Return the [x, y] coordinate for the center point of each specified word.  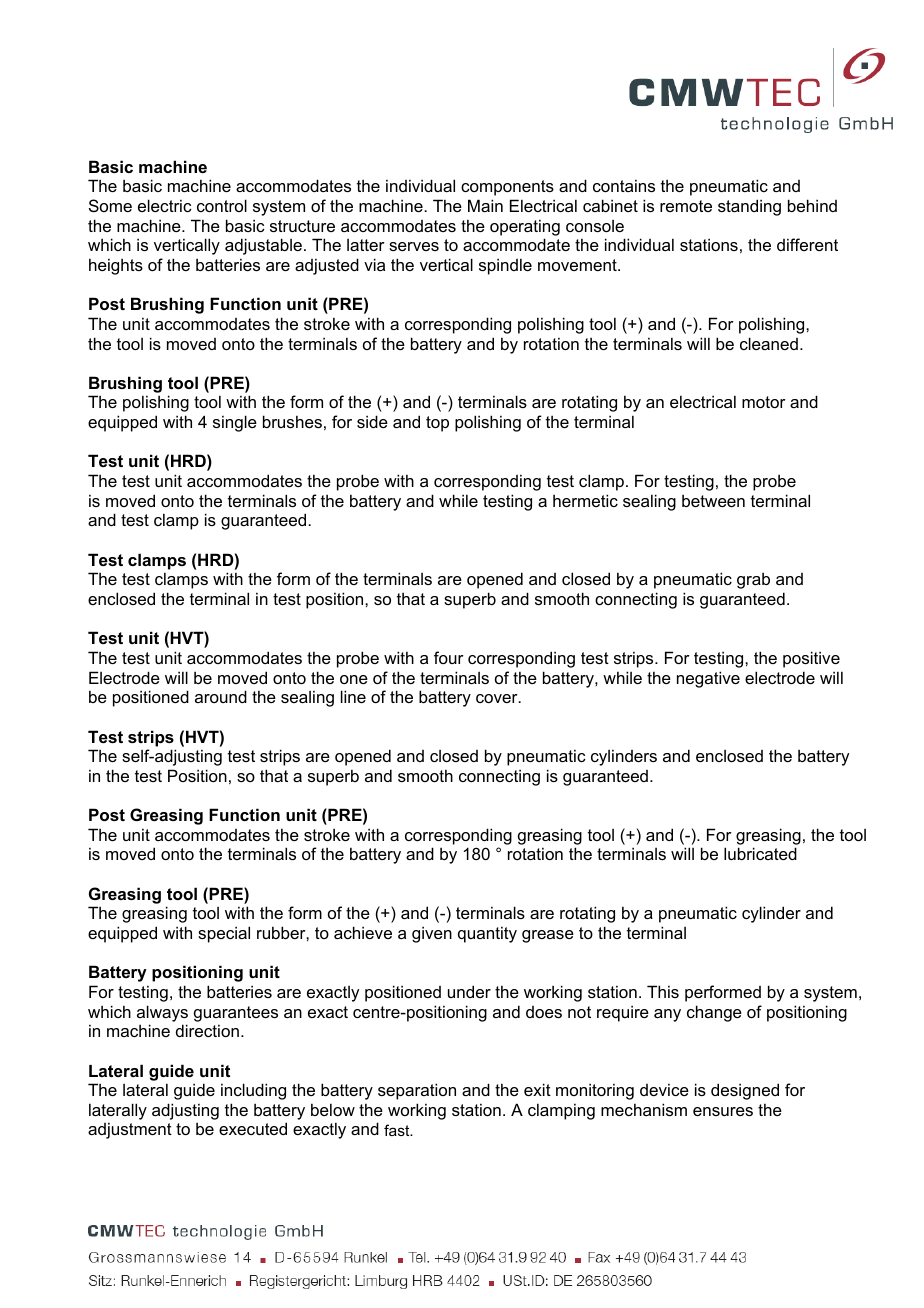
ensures [723, 1111]
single [235, 423]
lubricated [760, 853]
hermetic [585, 500]
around [221, 696]
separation [417, 1091]
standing [749, 207]
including [253, 1091]
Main [485, 205]
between [713, 500]
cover [498, 698]
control [222, 205]
